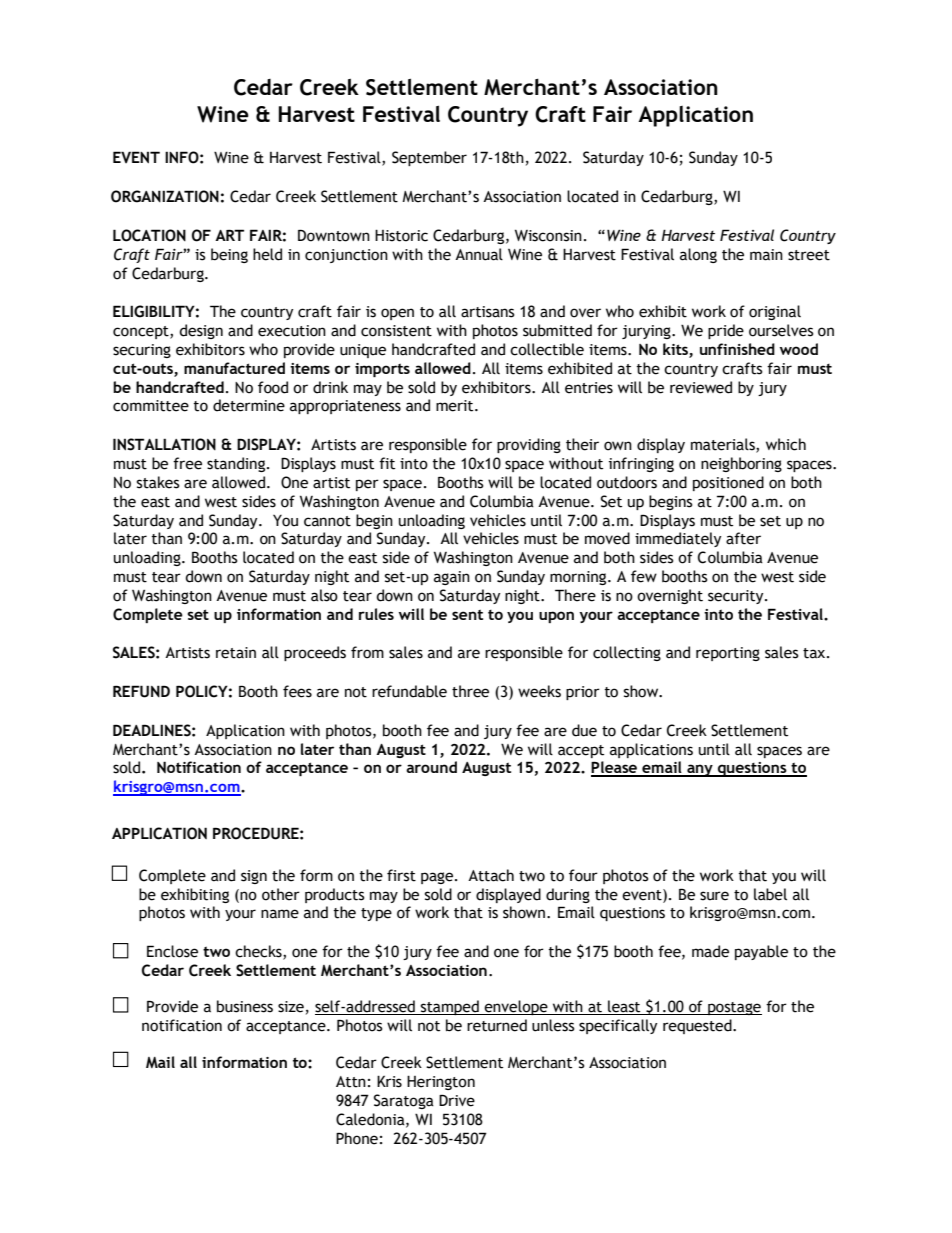 This document has width=952, height=1233. Describe the element at coordinates (351, 1082) in the document. I see `Attn` at that location.
